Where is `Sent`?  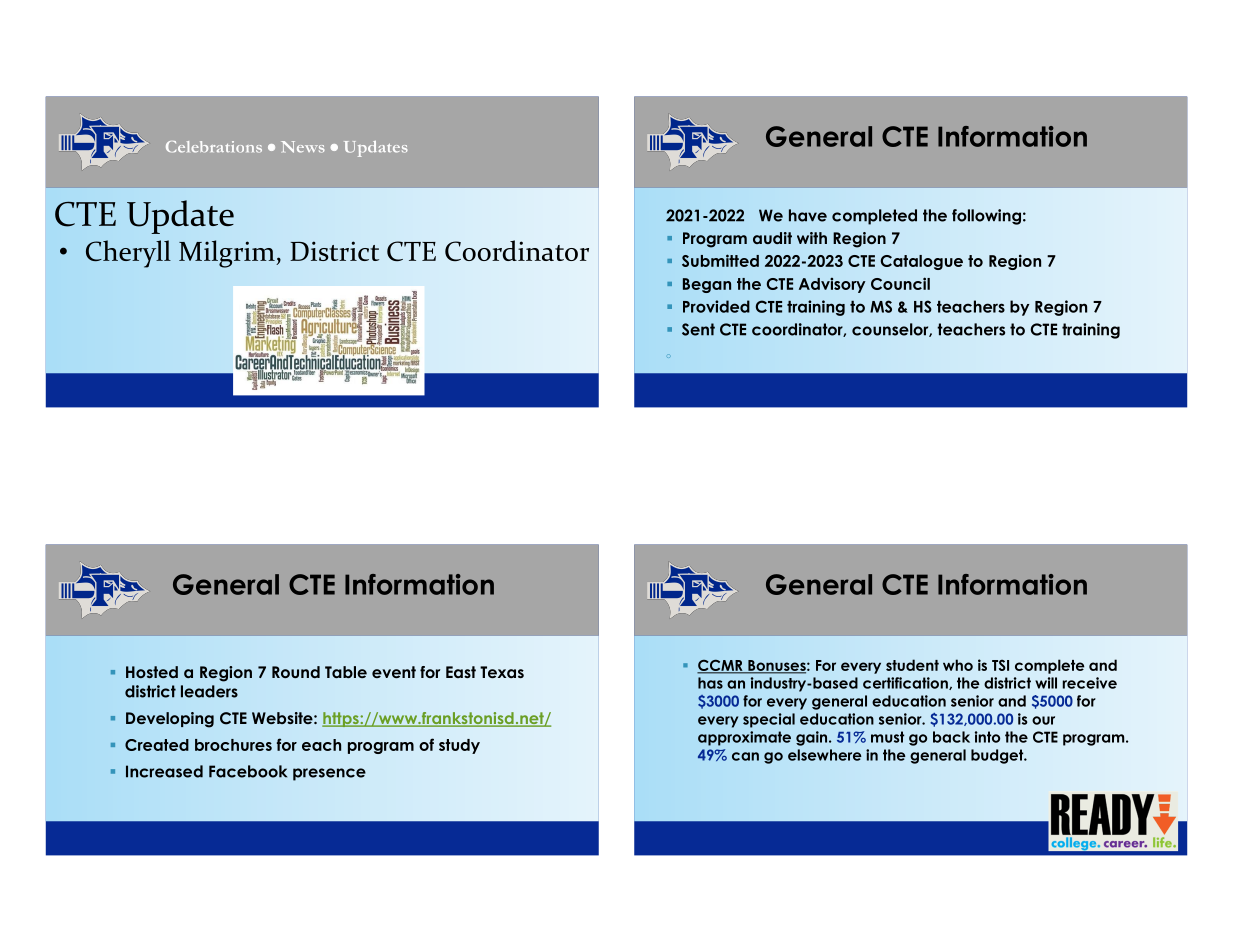 Sent is located at coordinates (698, 329).
